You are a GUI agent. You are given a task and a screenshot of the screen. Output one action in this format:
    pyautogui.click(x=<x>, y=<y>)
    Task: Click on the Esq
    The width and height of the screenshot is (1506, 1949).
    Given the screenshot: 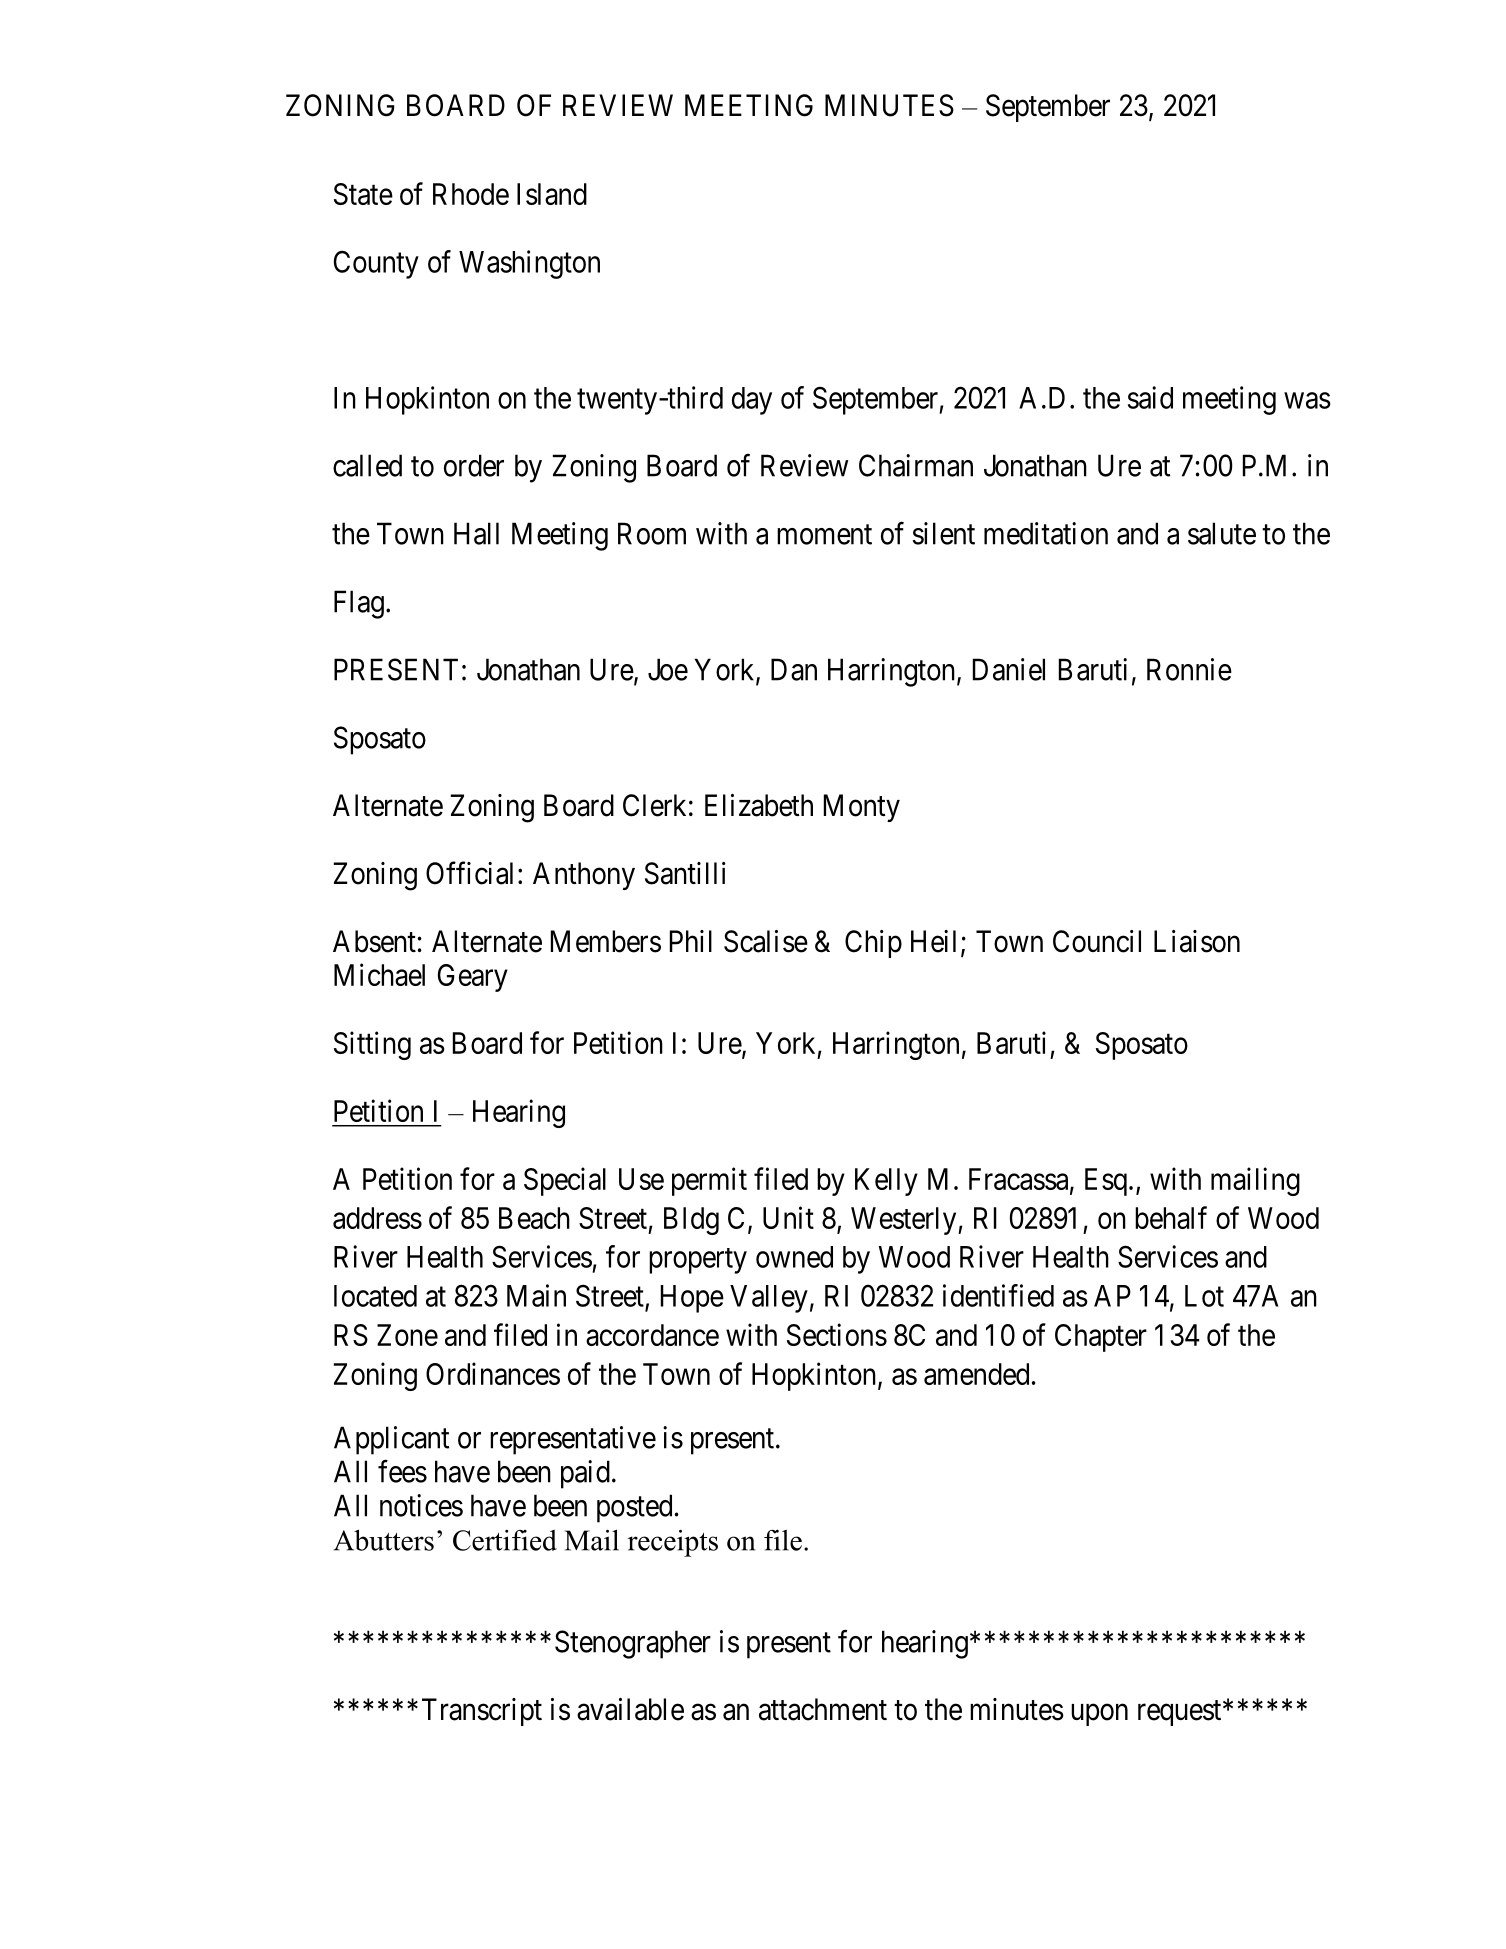 What is the action you would take?
    pyautogui.click(x=1106, y=1182)
